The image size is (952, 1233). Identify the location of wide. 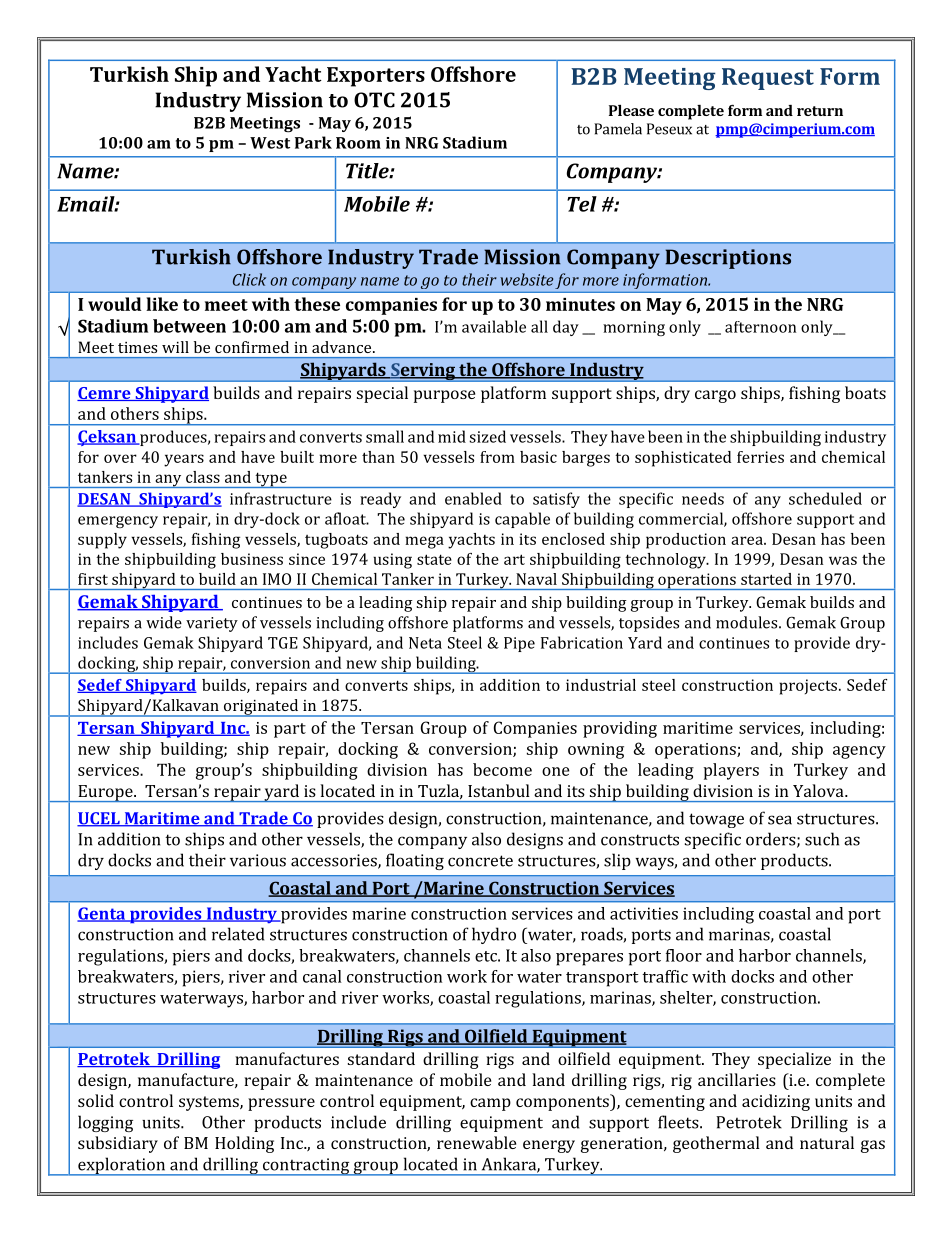
(164, 622).
